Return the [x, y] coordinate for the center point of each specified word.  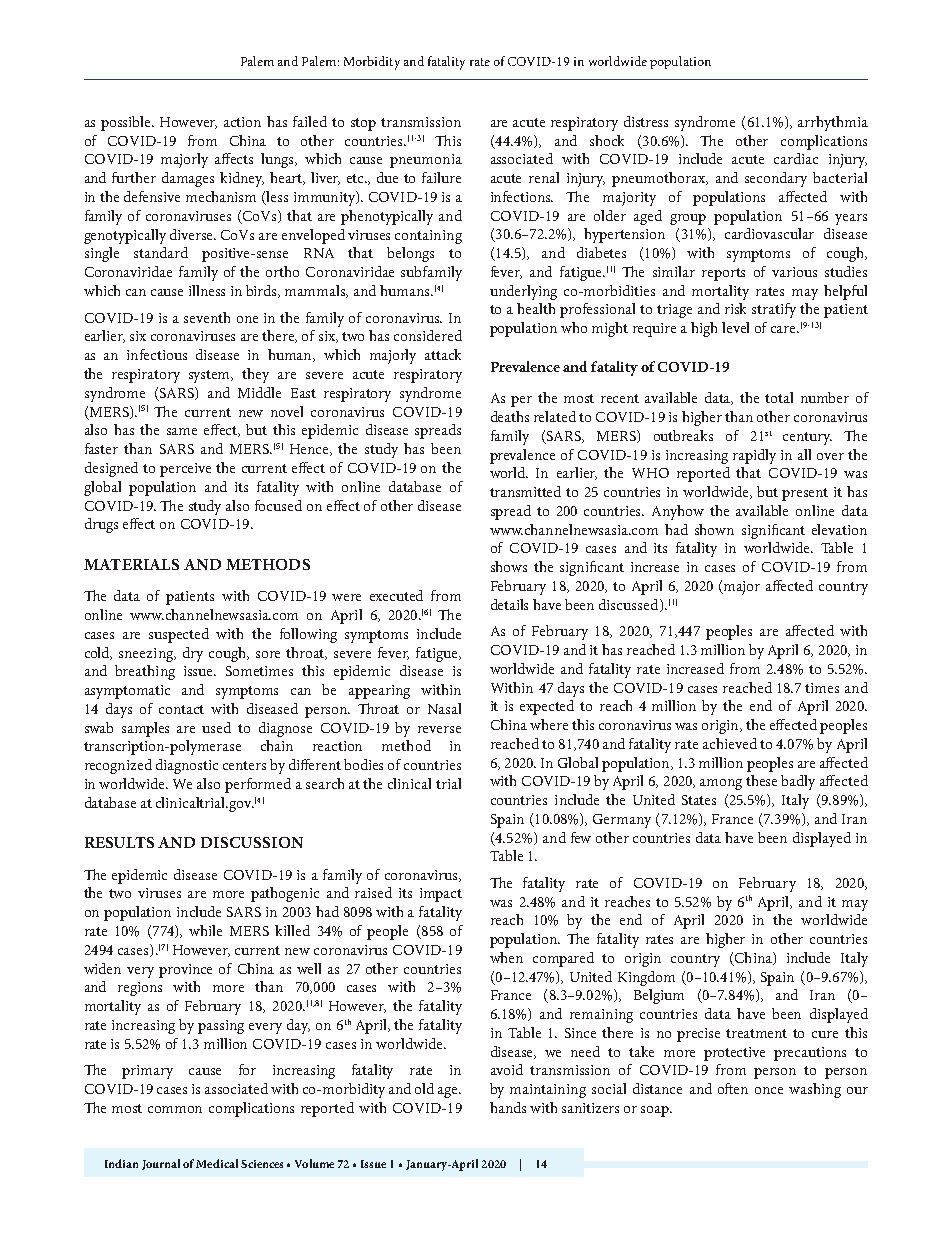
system [211, 376]
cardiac [796, 158]
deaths [510, 416]
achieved [730, 743]
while [205, 930]
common [175, 1109]
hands [508, 1107]
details [509, 604]
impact [441, 895]
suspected [179, 635]
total [779, 397]
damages [188, 179]
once [769, 1090]
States [699, 800]
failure [441, 177]
